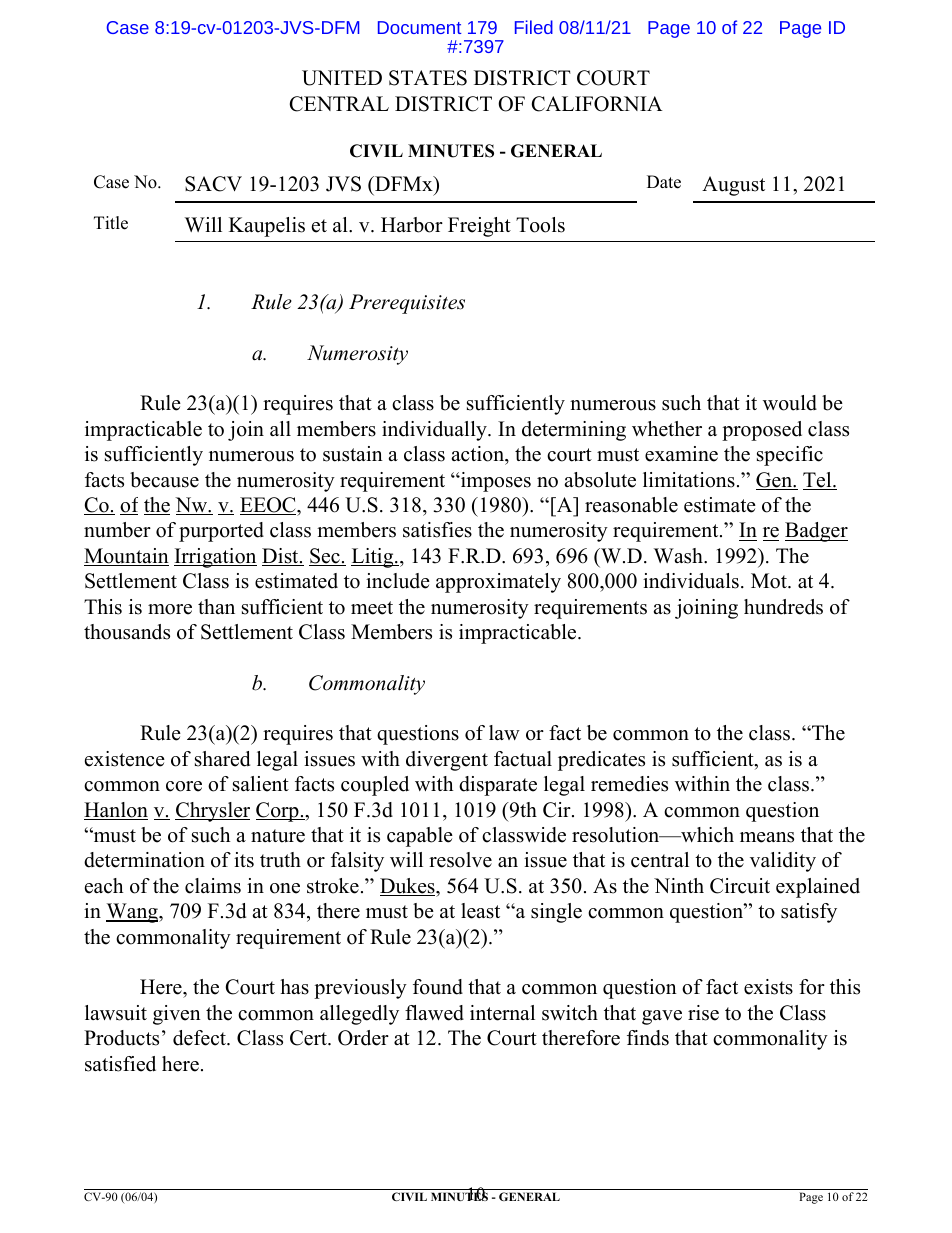 This page has width=952, height=1233. I want to click on UNITED, so click(342, 78).
